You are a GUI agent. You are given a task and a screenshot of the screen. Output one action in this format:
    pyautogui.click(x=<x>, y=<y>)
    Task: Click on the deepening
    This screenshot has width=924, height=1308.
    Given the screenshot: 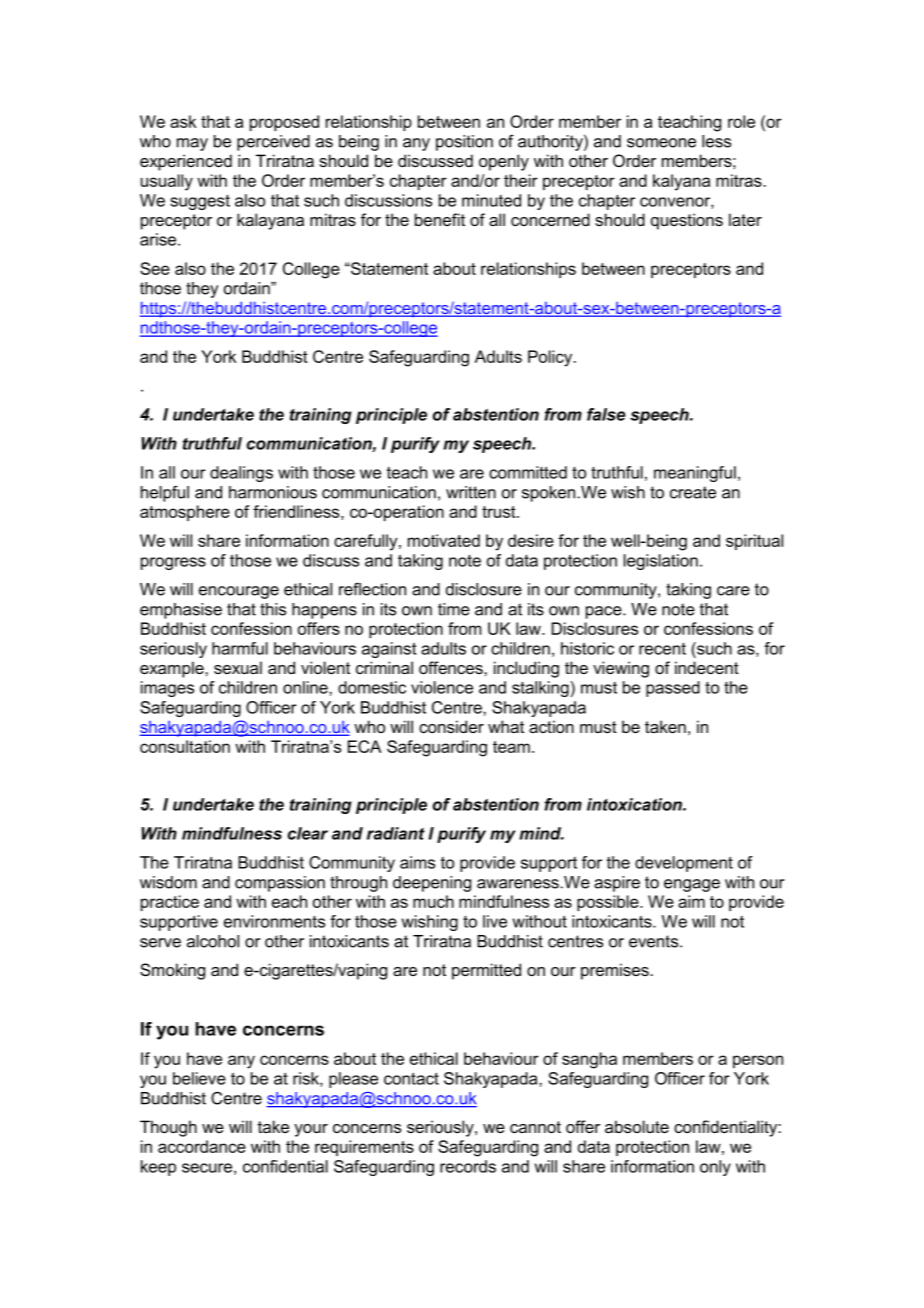 What is the action you would take?
    pyautogui.click(x=432, y=884)
